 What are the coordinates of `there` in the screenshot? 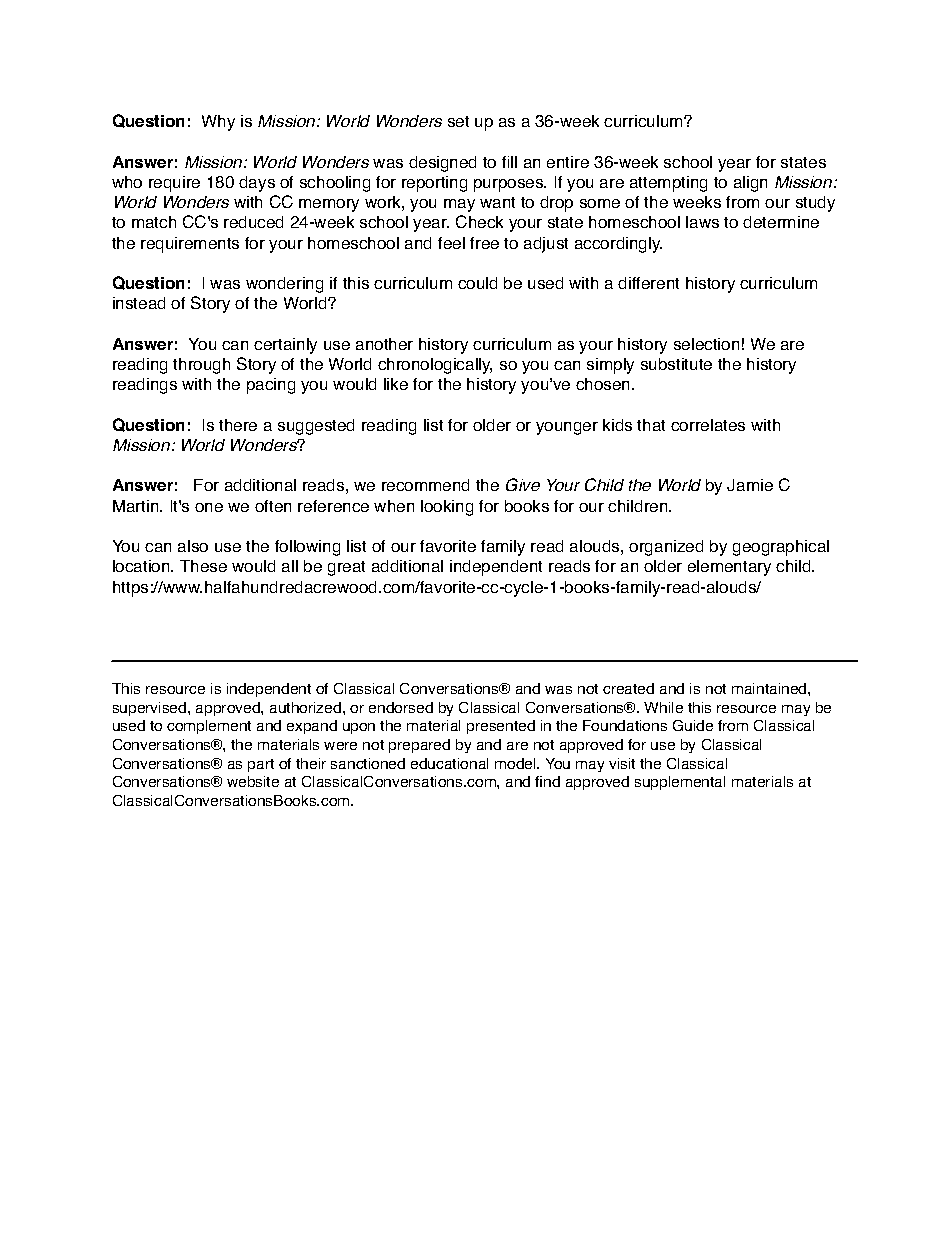 It's located at (238, 425).
